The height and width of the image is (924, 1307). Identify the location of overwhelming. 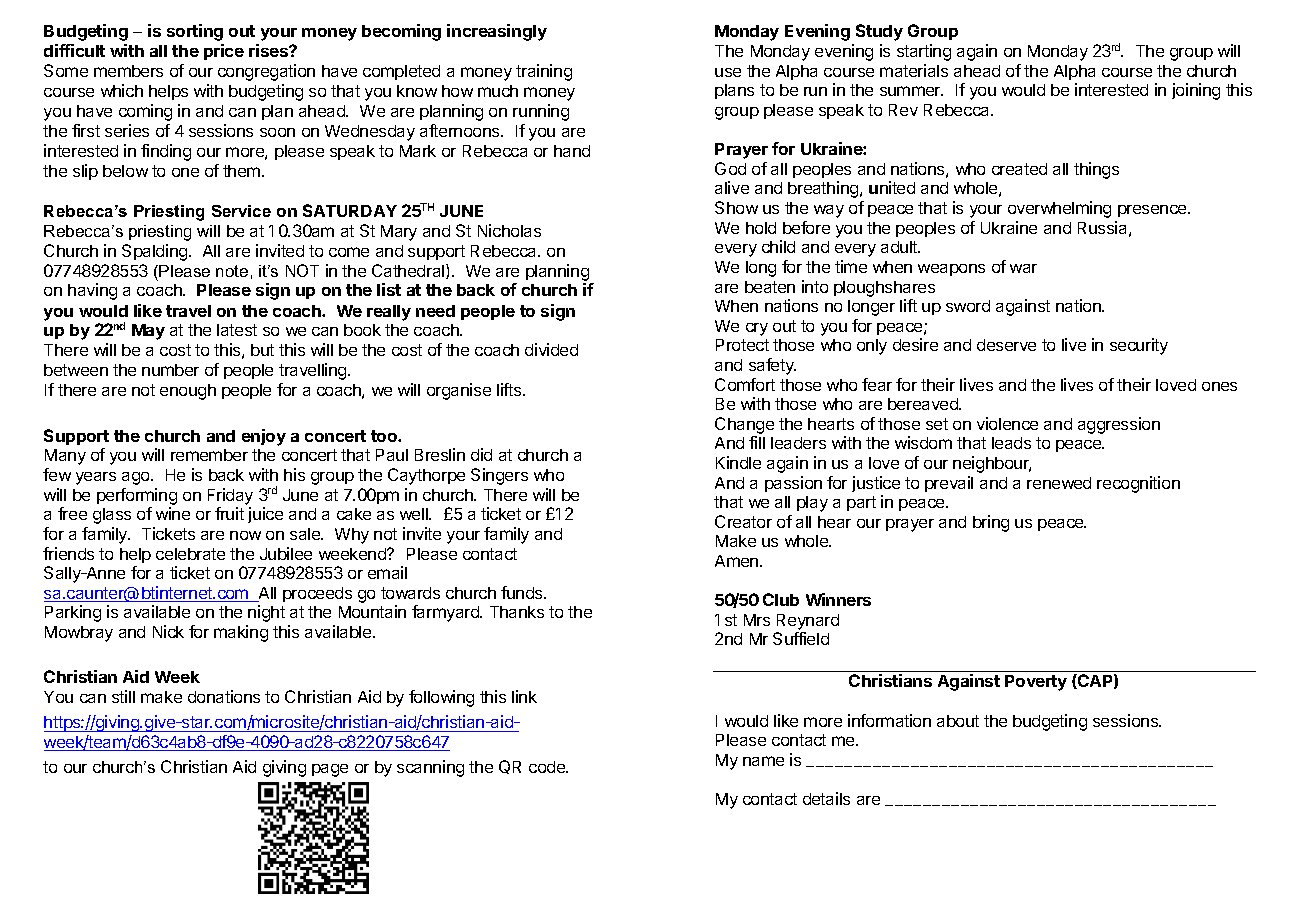
(1059, 209).
